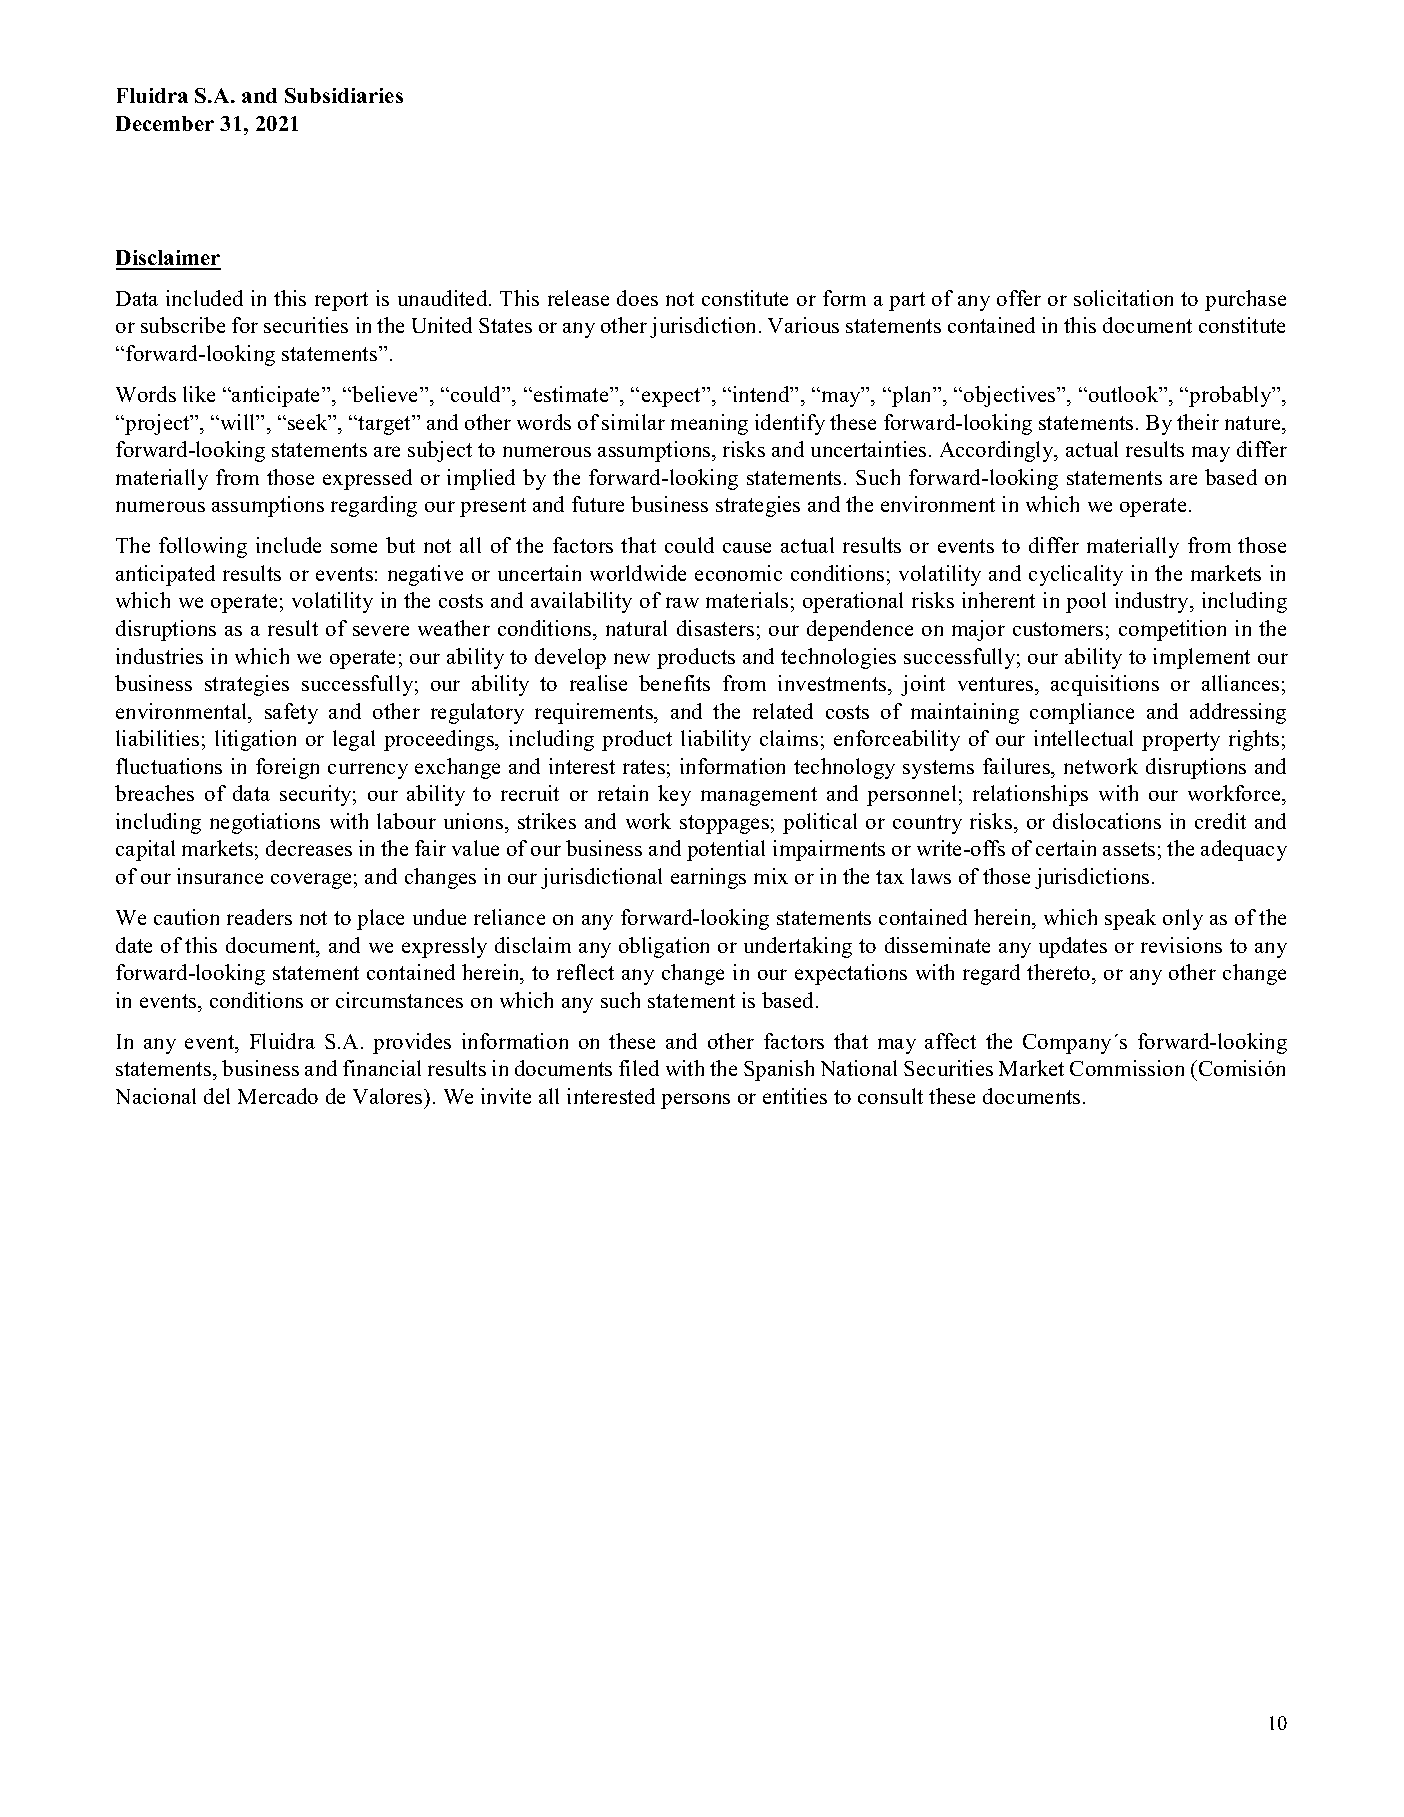  What do you see at coordinates (1127, 1068) in the screenshot?
I see `Commission` at bounding box center [1127, 1068].
